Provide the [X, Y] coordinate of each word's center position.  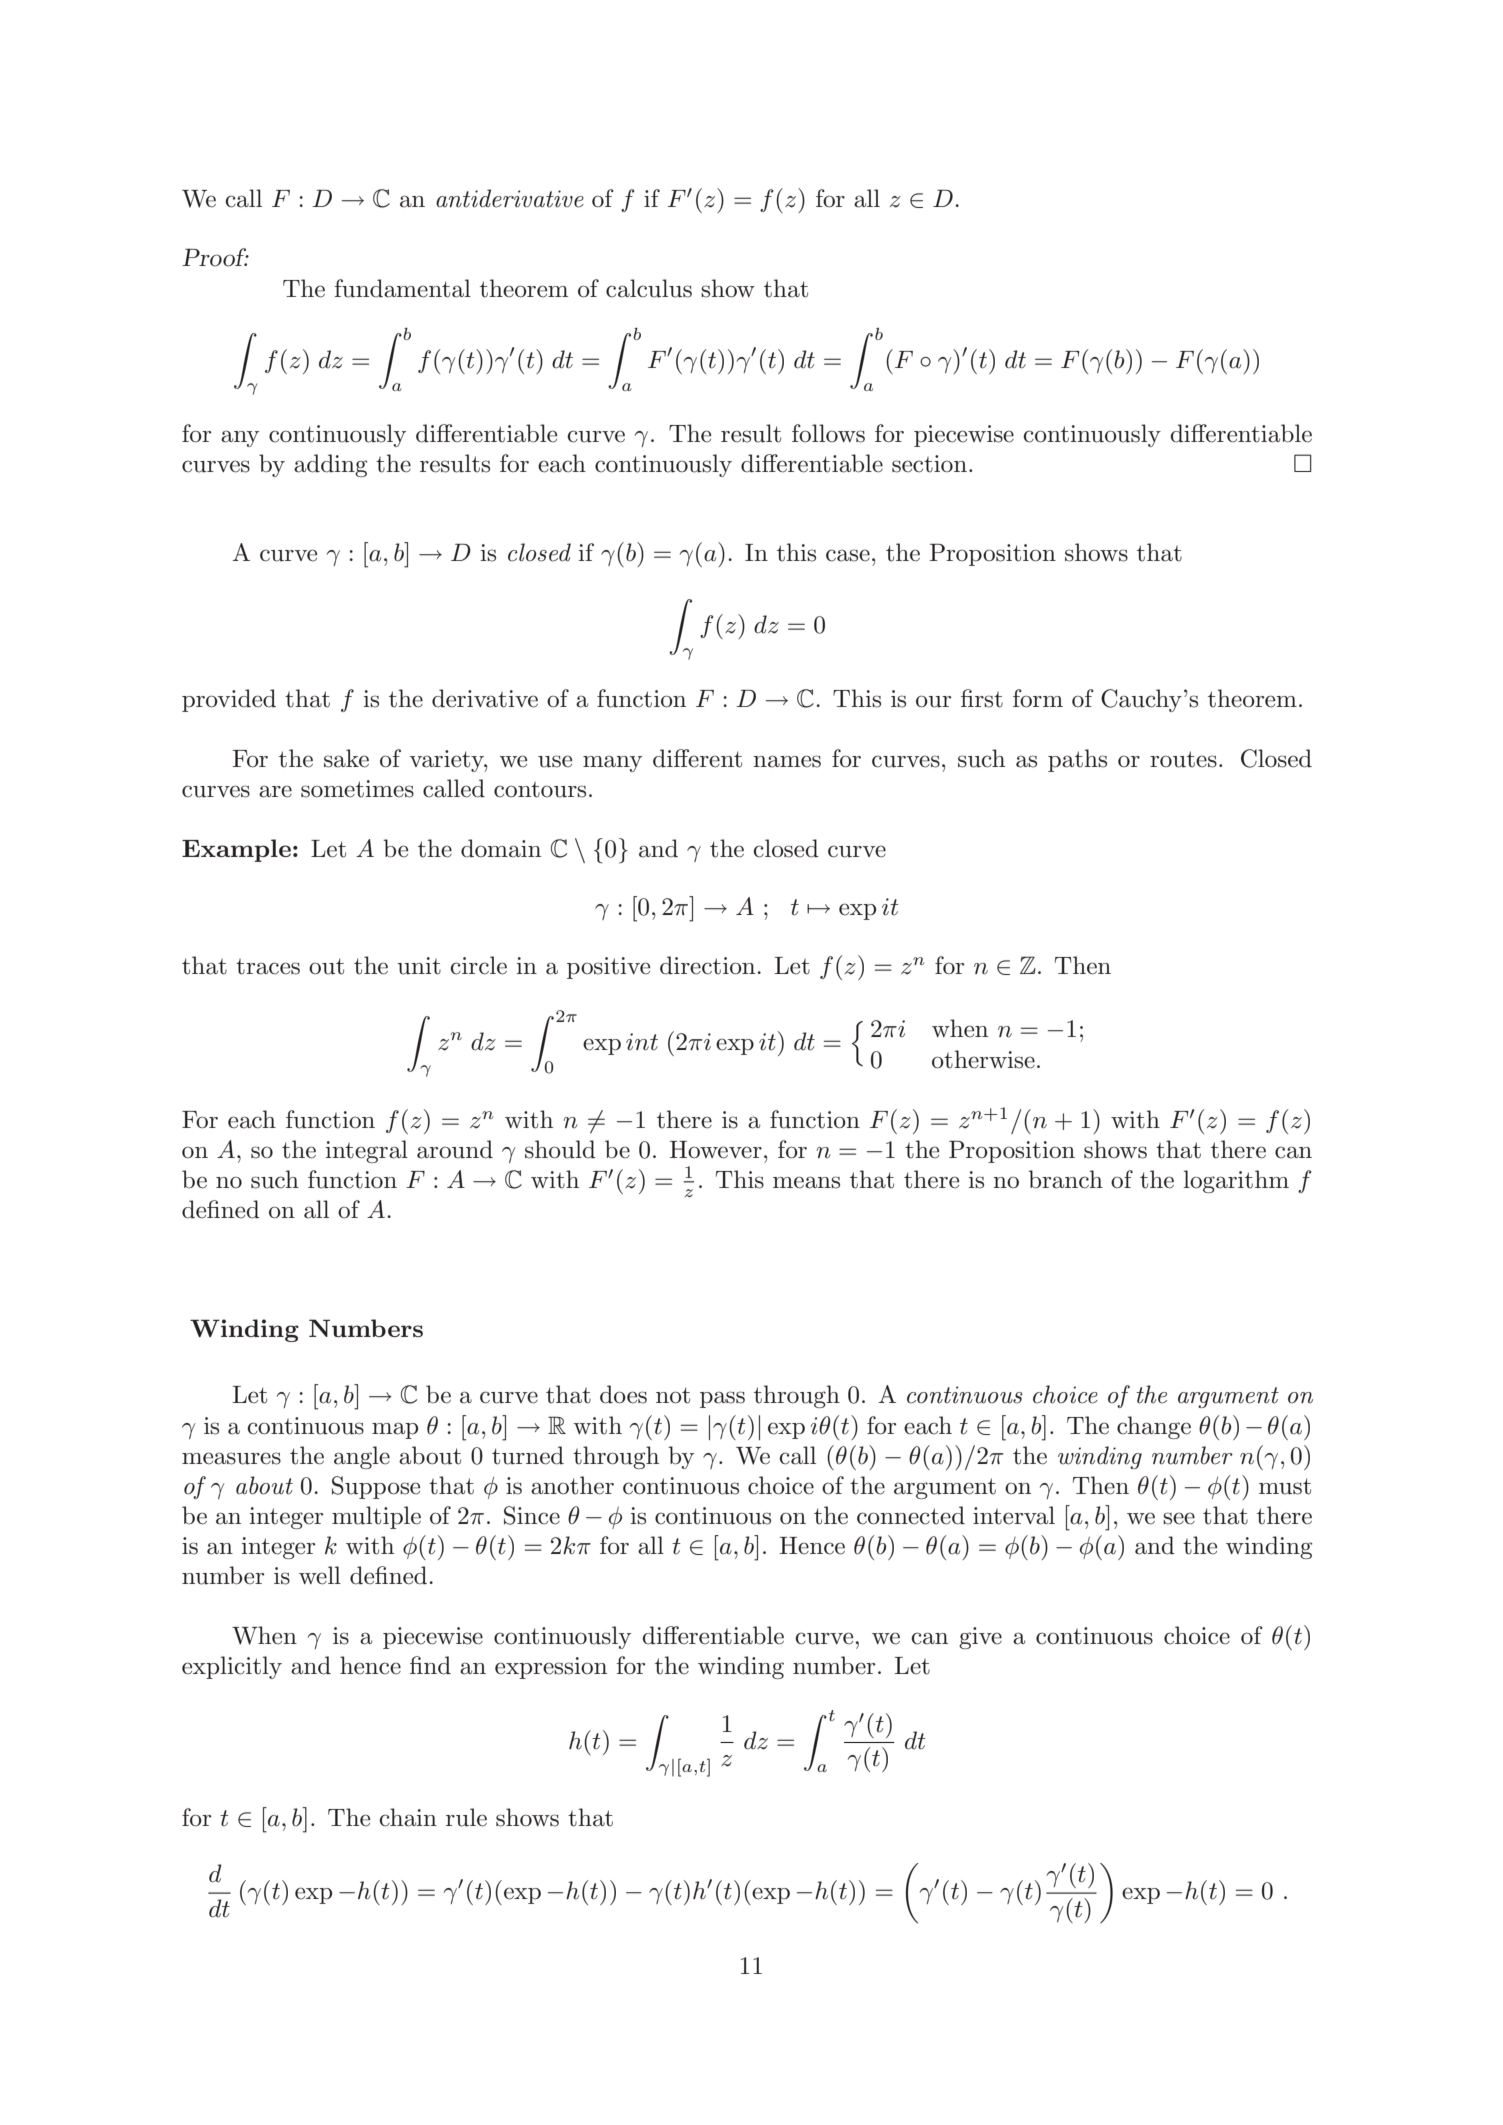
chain [408, 1817]
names [787, 761]
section [929, 464]
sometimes [357, 789]
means [806, 1182]
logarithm [1236, 1181]
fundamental [403, 288]
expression [551, 1668]
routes [1183, 759]
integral [367, 1151]
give [980, 1638]
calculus [649, 288]
